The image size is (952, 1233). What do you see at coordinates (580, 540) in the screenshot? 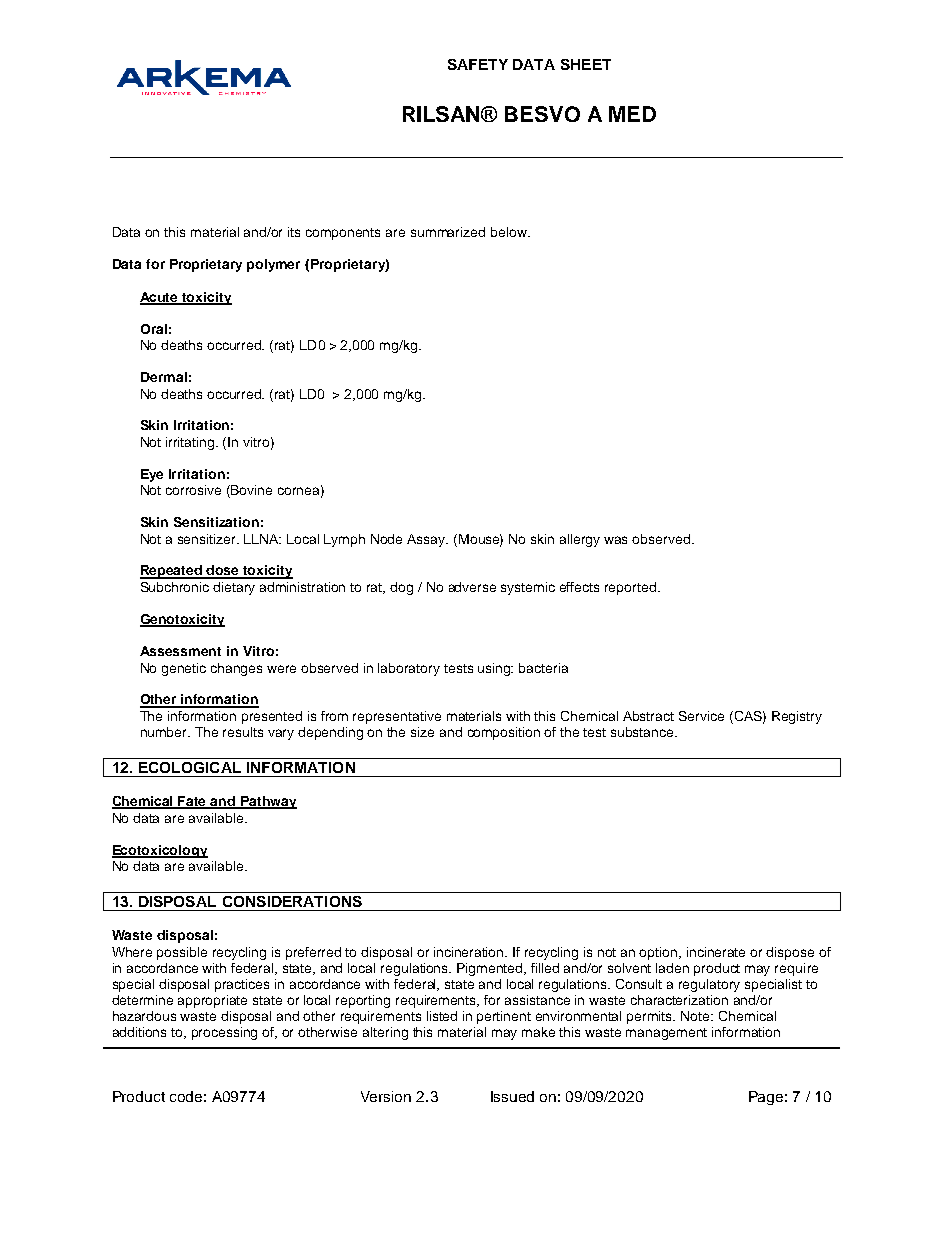
I see `allergy` at bounding box center [580, 540].
